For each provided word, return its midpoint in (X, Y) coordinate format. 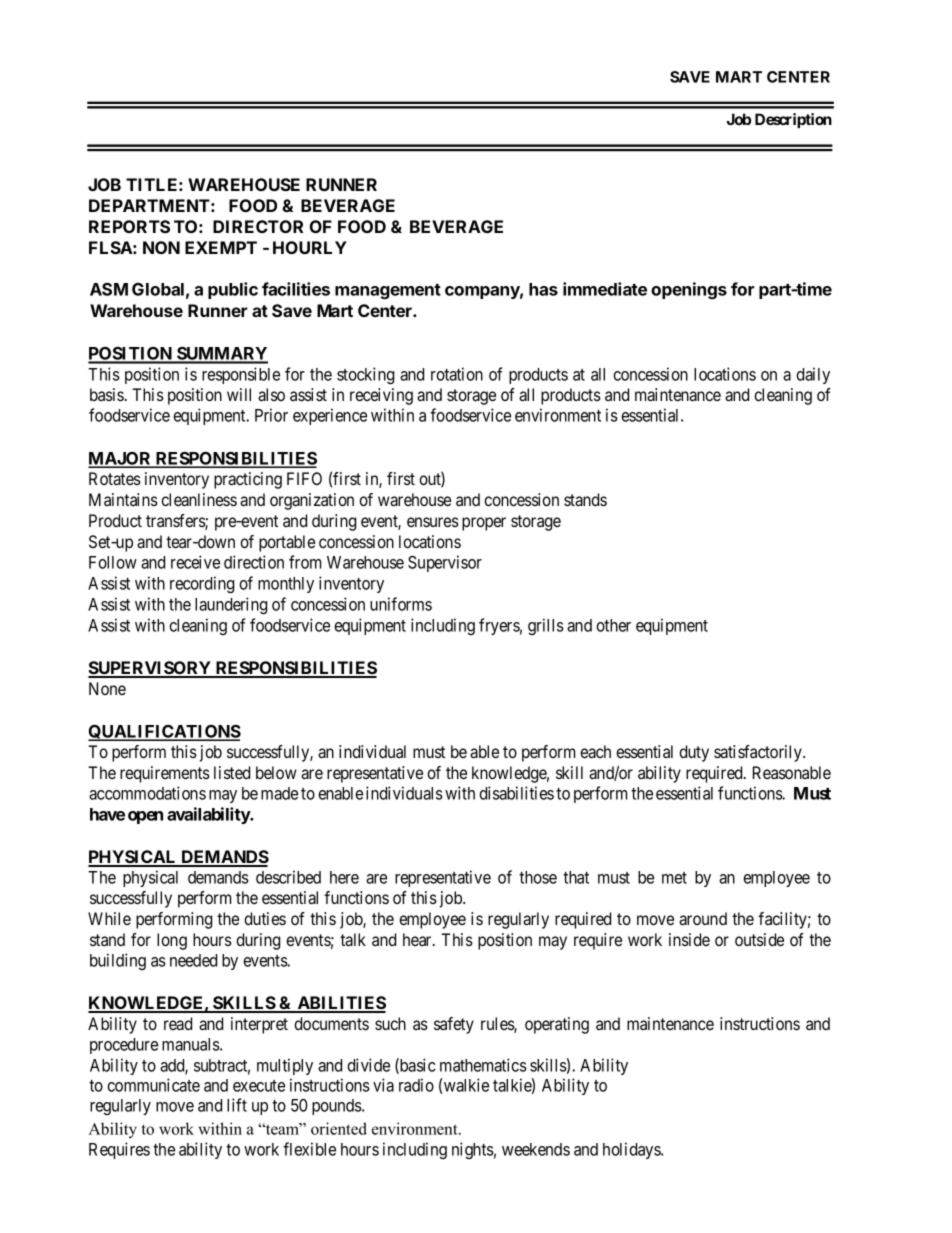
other (613, 625)
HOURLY (310, 247)
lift (237, 1105)
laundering (231, 605)
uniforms (401, 604)
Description (793, 120)
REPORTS (129, 226)
